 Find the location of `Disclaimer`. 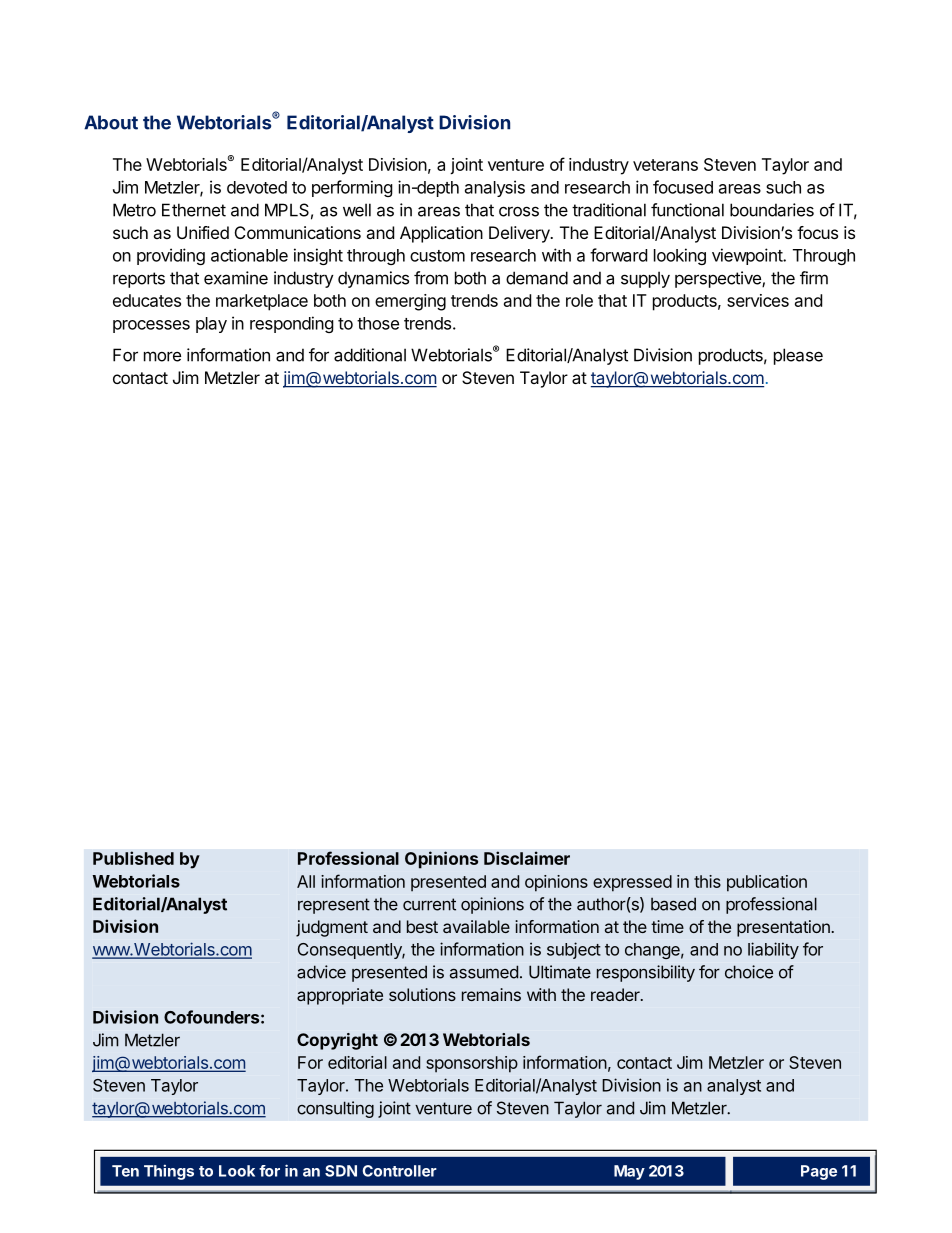

Disclaimer is located at coordinates (527, 858).
